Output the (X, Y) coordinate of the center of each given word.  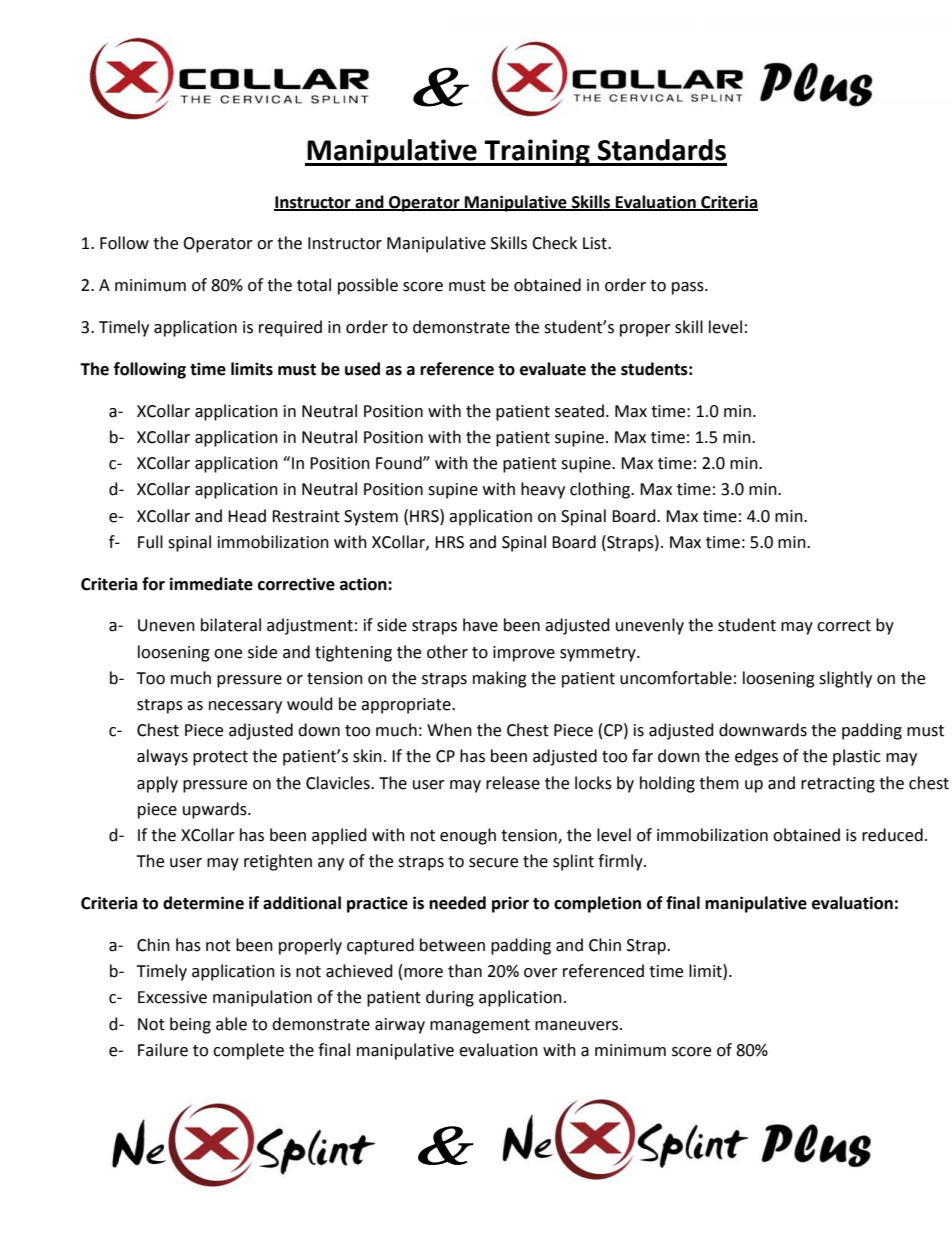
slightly (845, 679)
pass (689, 288)
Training (537, 152)
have (480, 625)
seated (579, 411)
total (314, 285)
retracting (838, 785)
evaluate (553, 369)
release (513, 783)
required (290, 328)
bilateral (231, 625)
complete (248, 1051)
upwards (216, 810)
